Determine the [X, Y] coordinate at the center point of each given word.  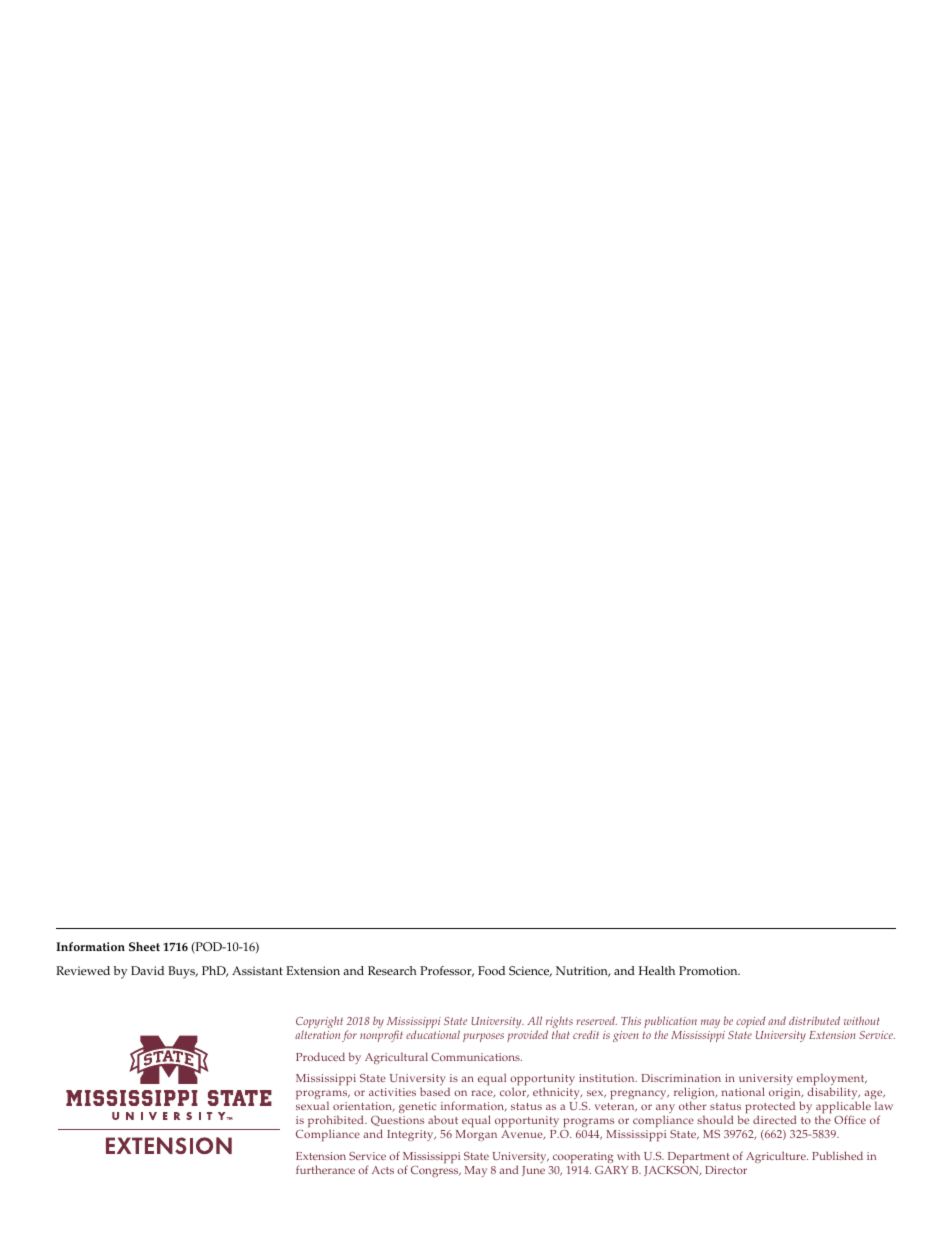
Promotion [709, 971]
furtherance [325, 1169]
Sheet [144, 946]
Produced [320, 1056]
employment [832, 1081]
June [533, 1171]
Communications [476, 1057]
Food [491, 971]
